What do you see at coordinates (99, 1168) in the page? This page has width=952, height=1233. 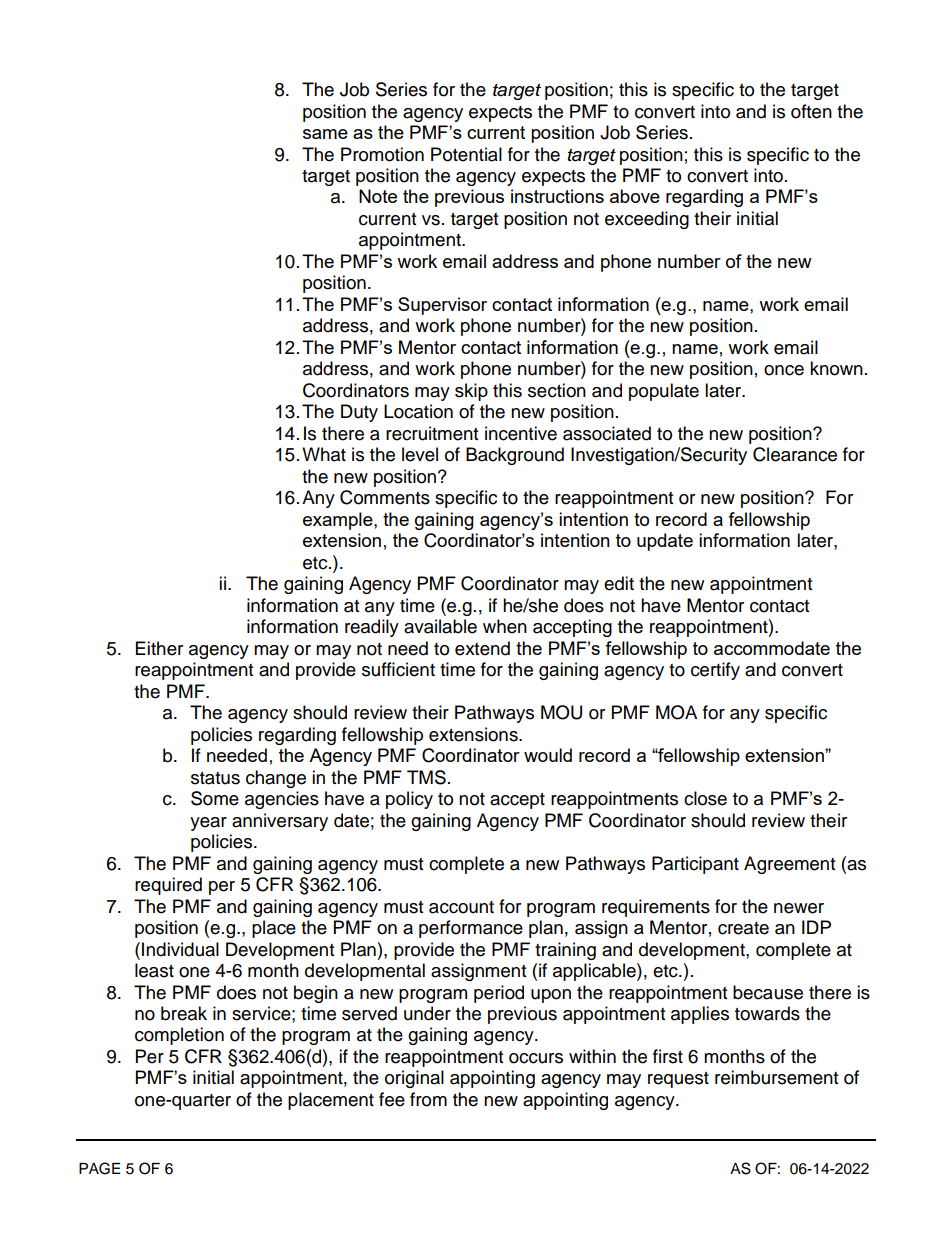 I see `PAGE` at bounding box center [99, 1168].
